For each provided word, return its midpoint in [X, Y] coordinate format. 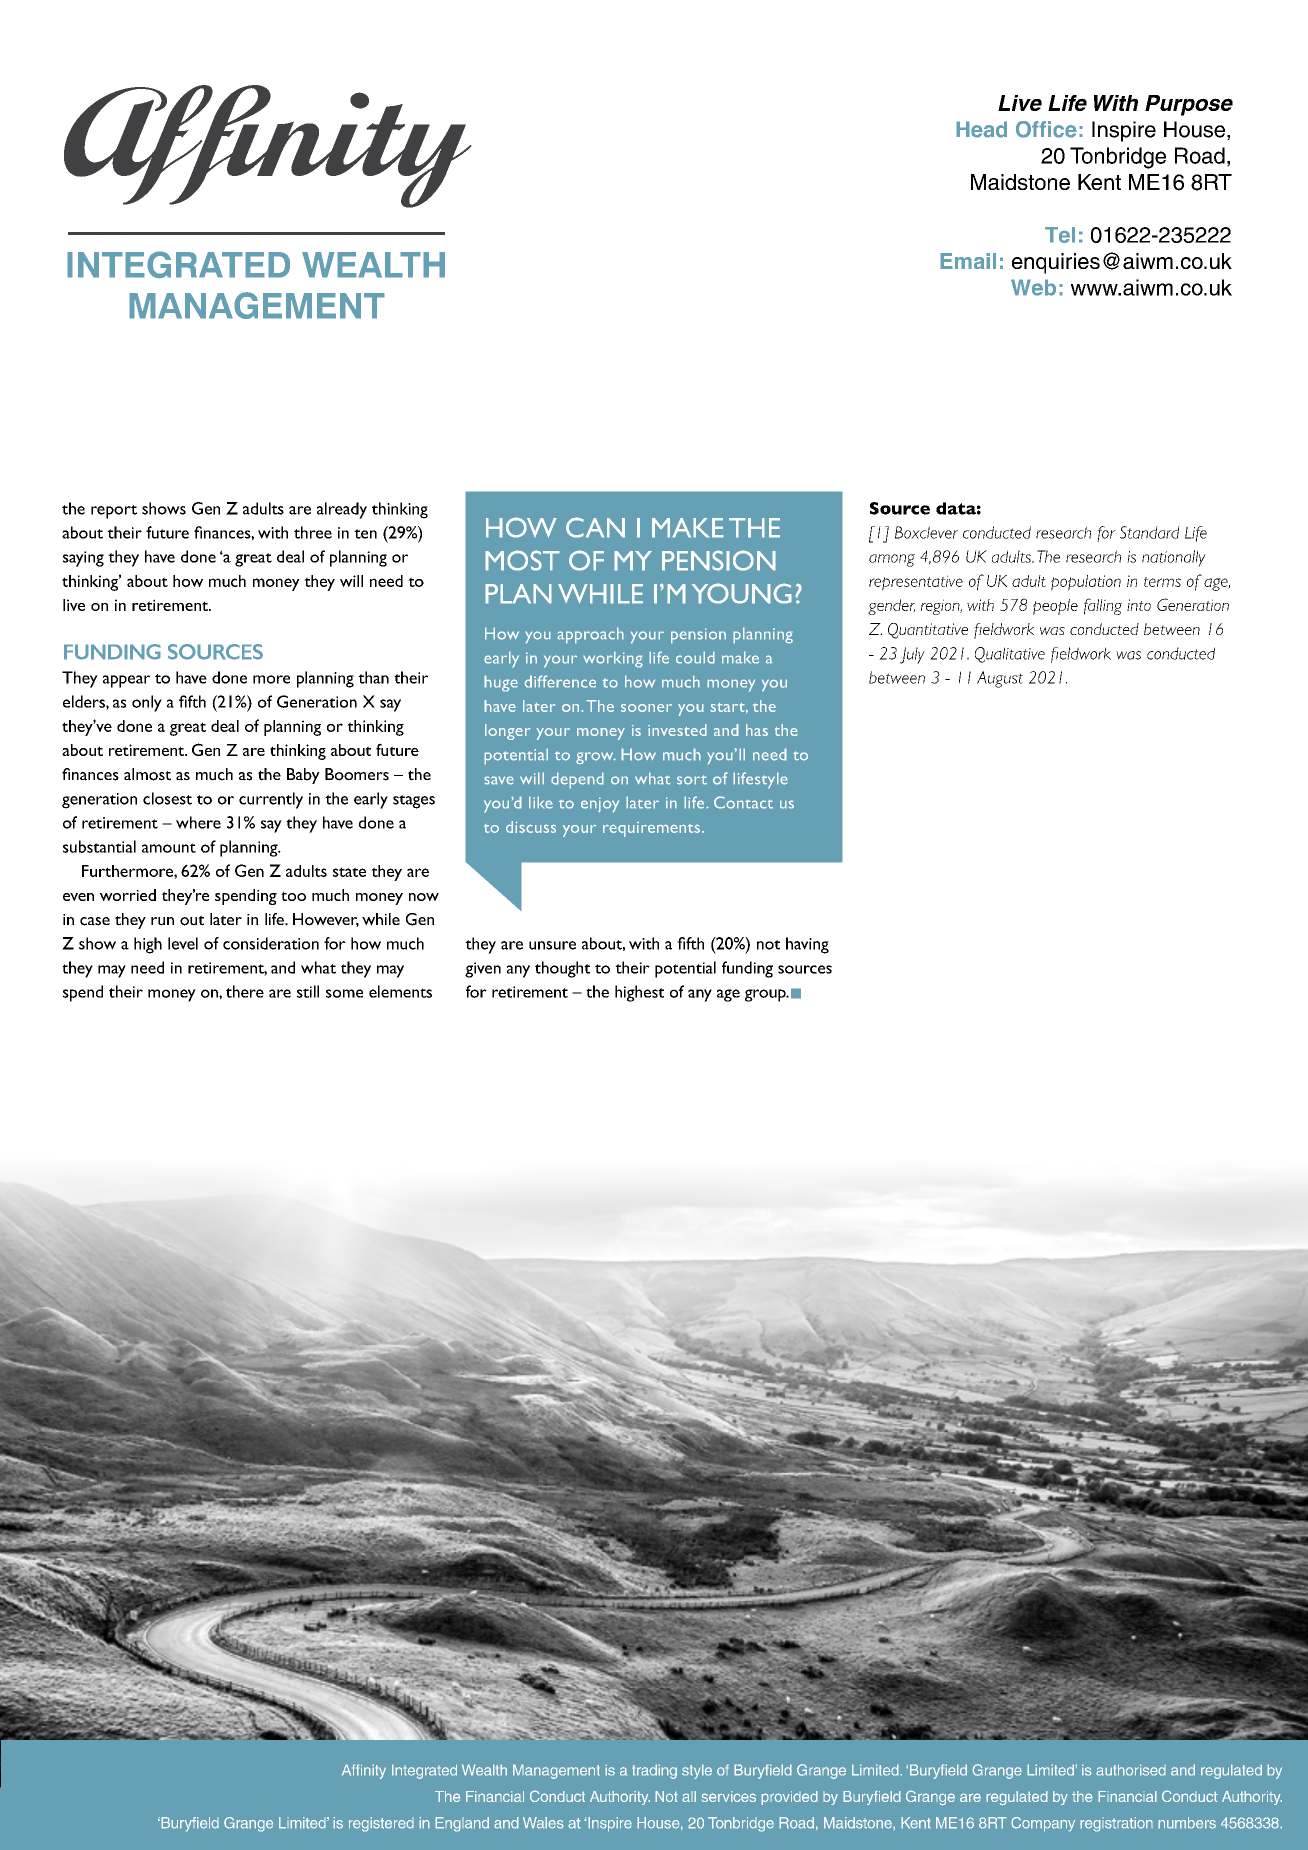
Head [981, 129]
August [1000, 679]
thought [562, 969]
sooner [646, 708]
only [147, 703]
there [245, 991]
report [114, 512]
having [807, 945]
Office [1046, 129]
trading [654, 1771]
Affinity [364, 1771]
